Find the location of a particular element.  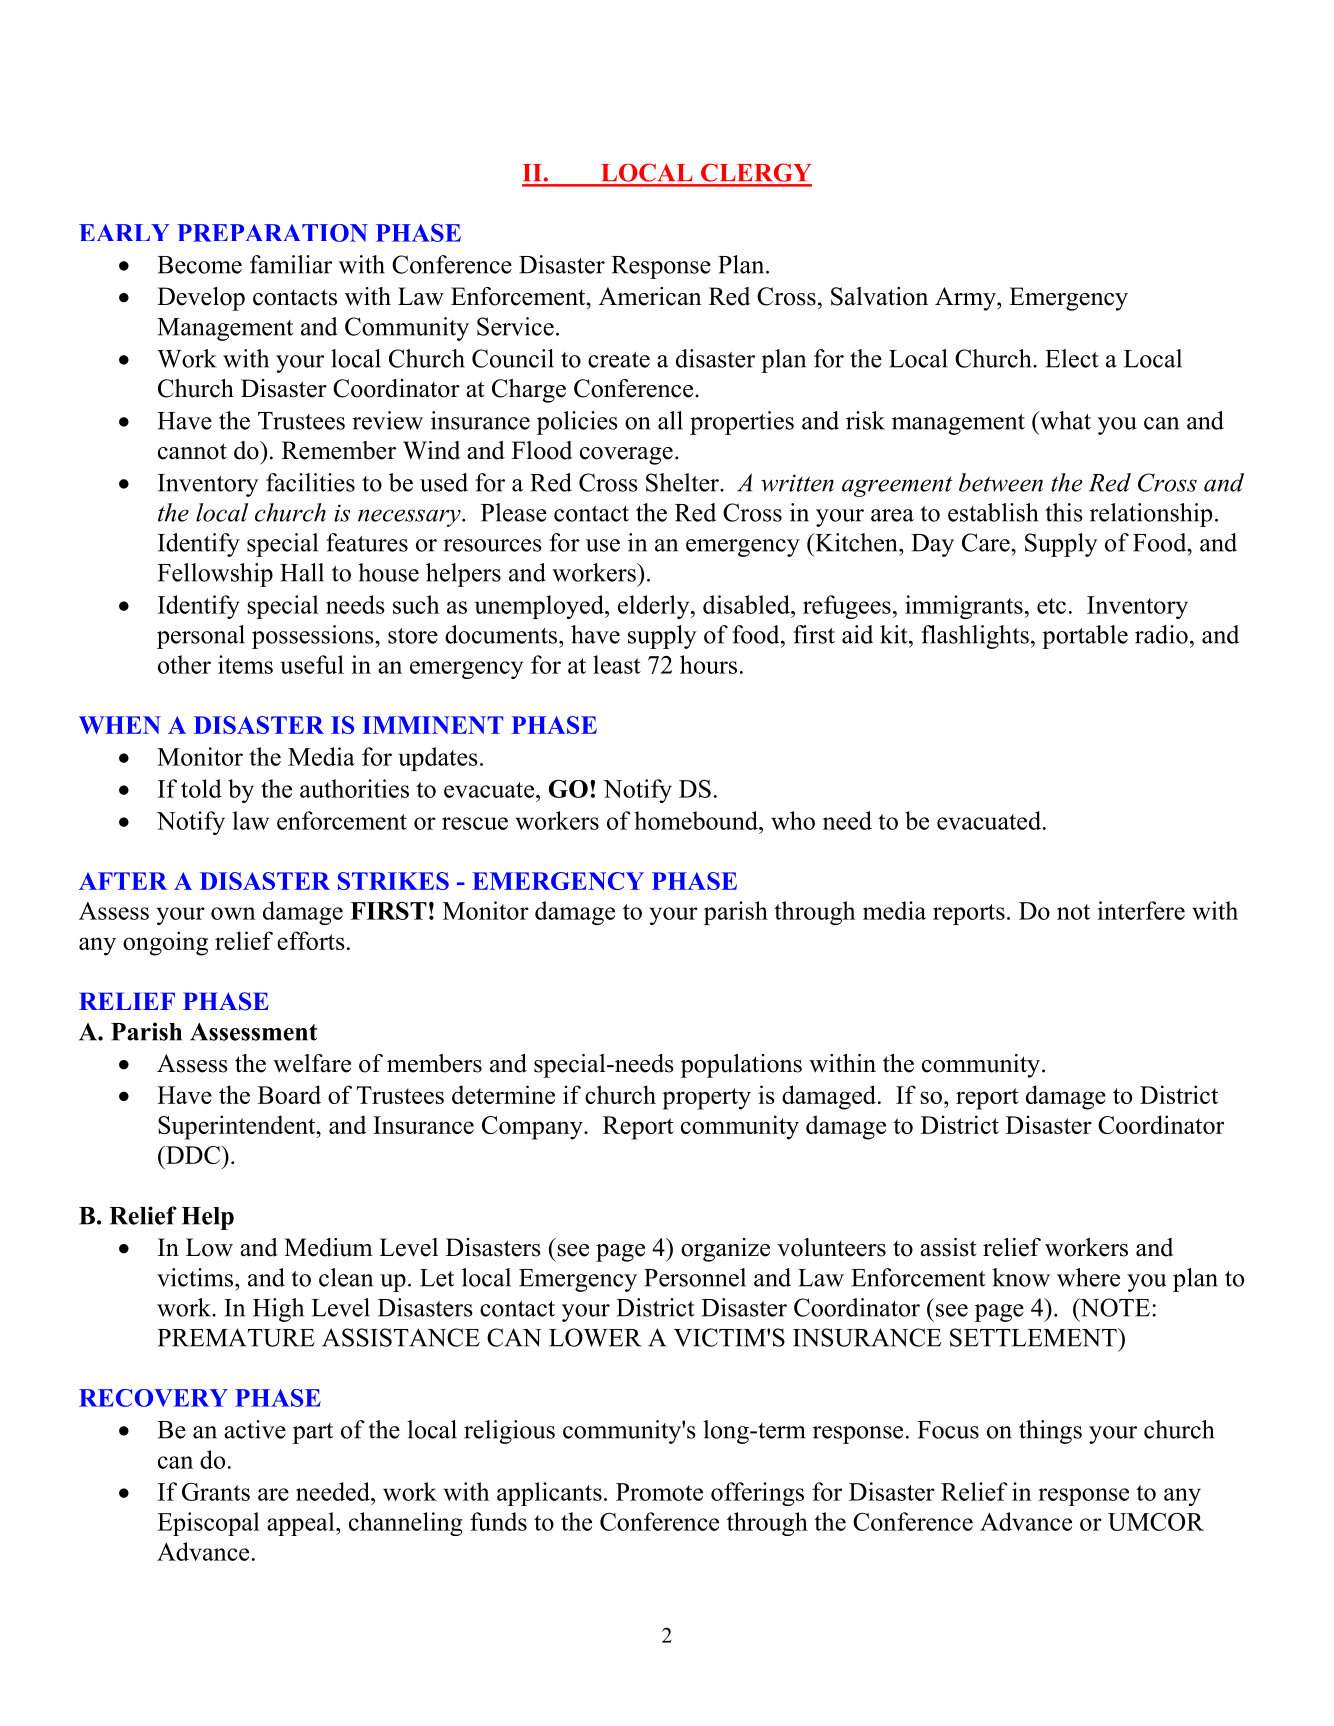

interfere is located at coordinates (1141, 910).
